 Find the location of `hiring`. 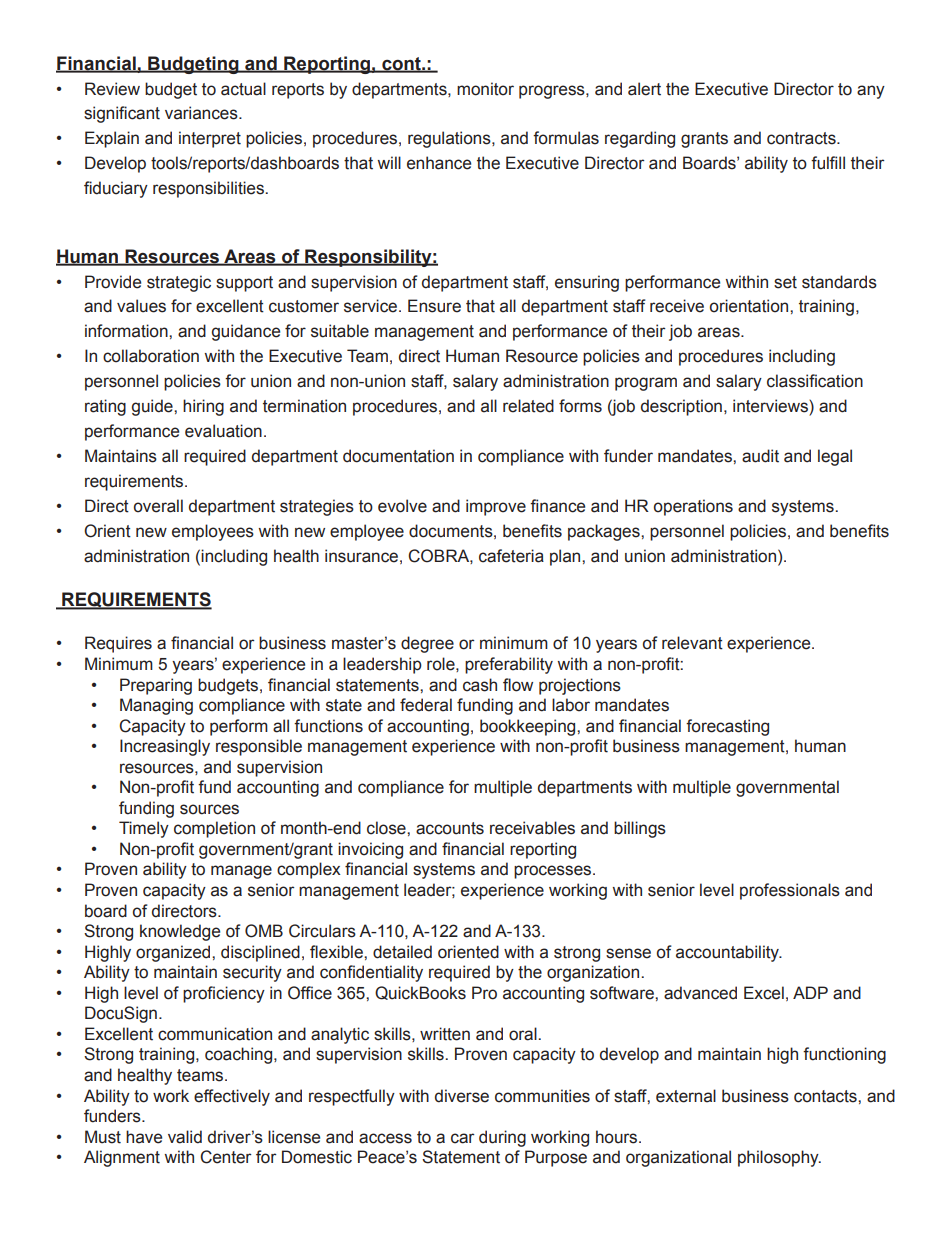

hiring is located at coordinates (203, 407).
